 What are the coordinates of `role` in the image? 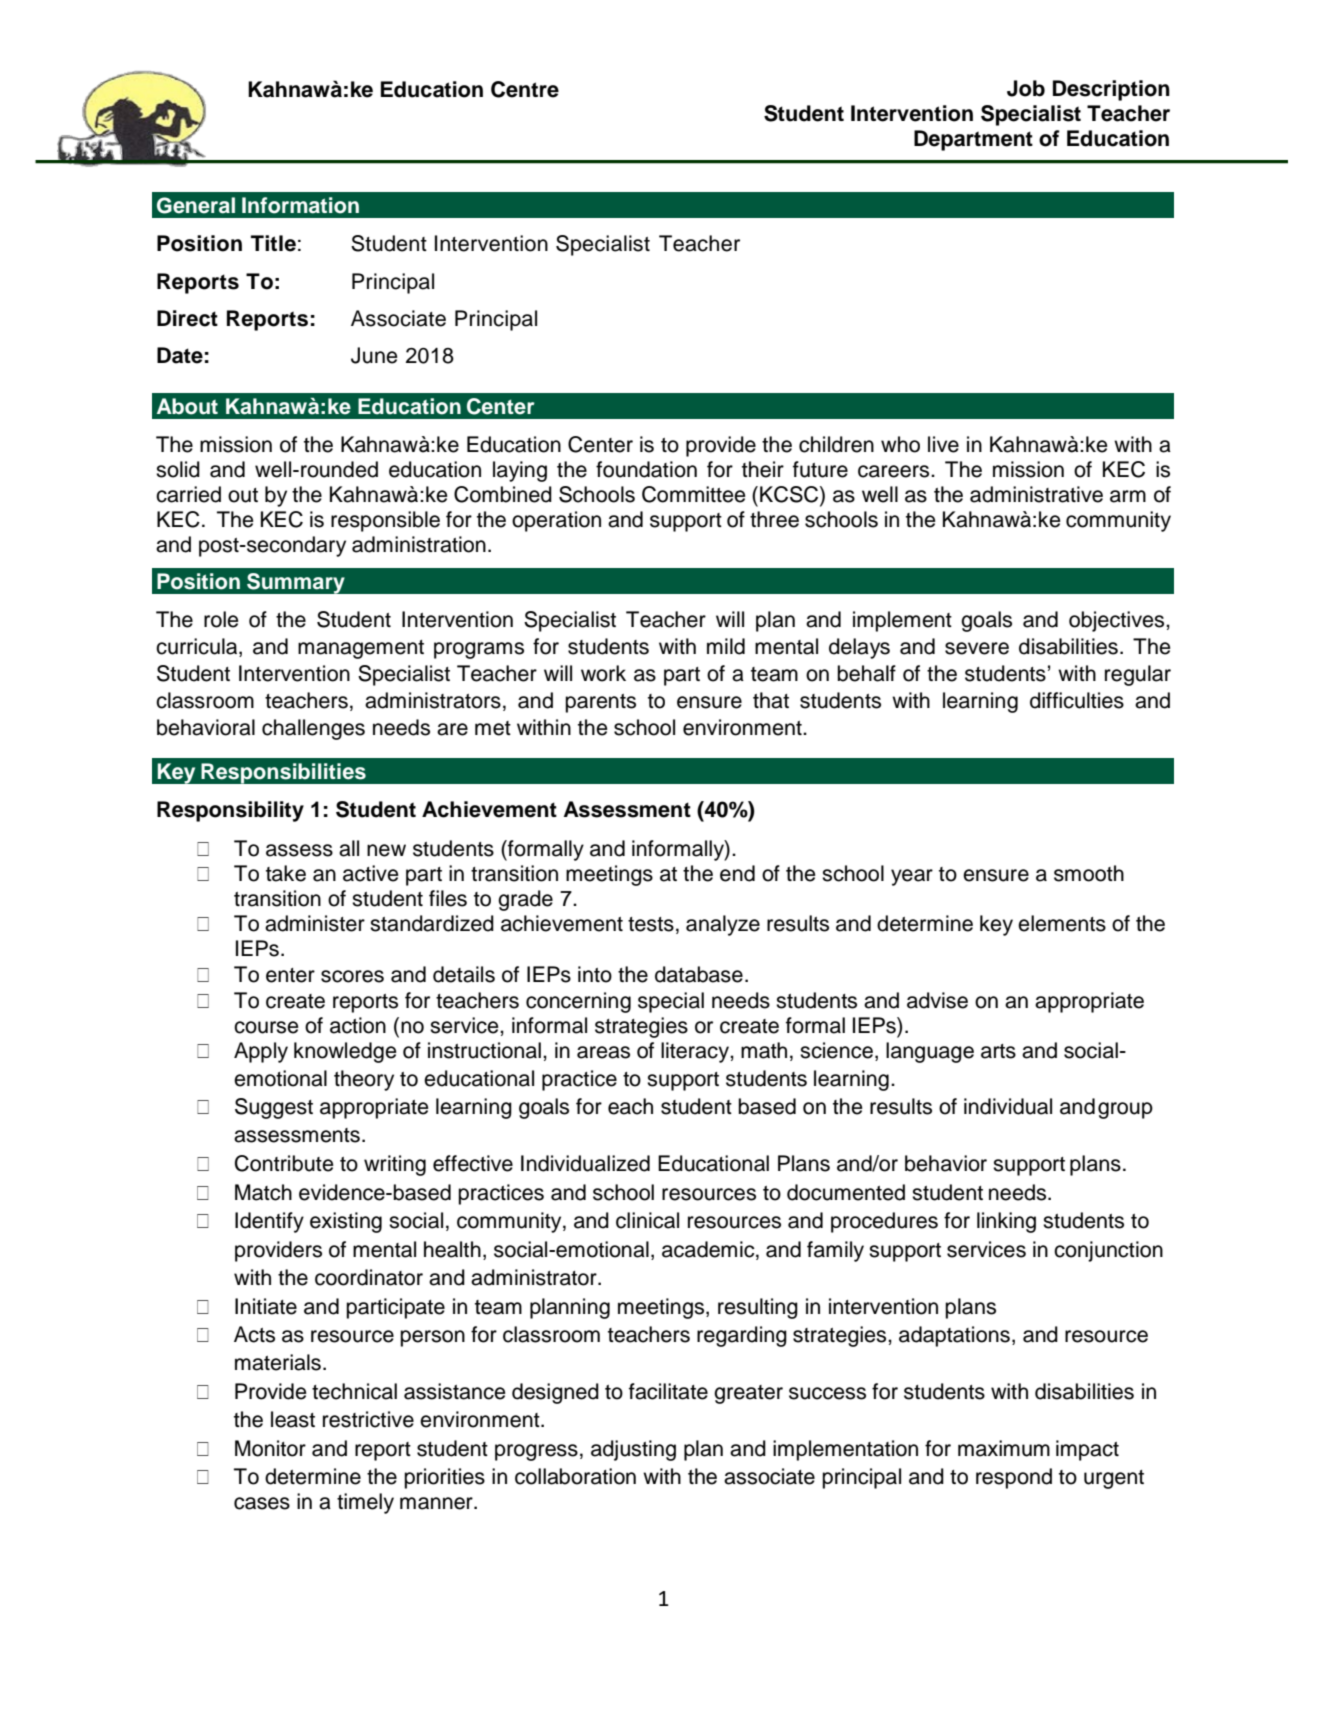 It's located at (221, 619).
